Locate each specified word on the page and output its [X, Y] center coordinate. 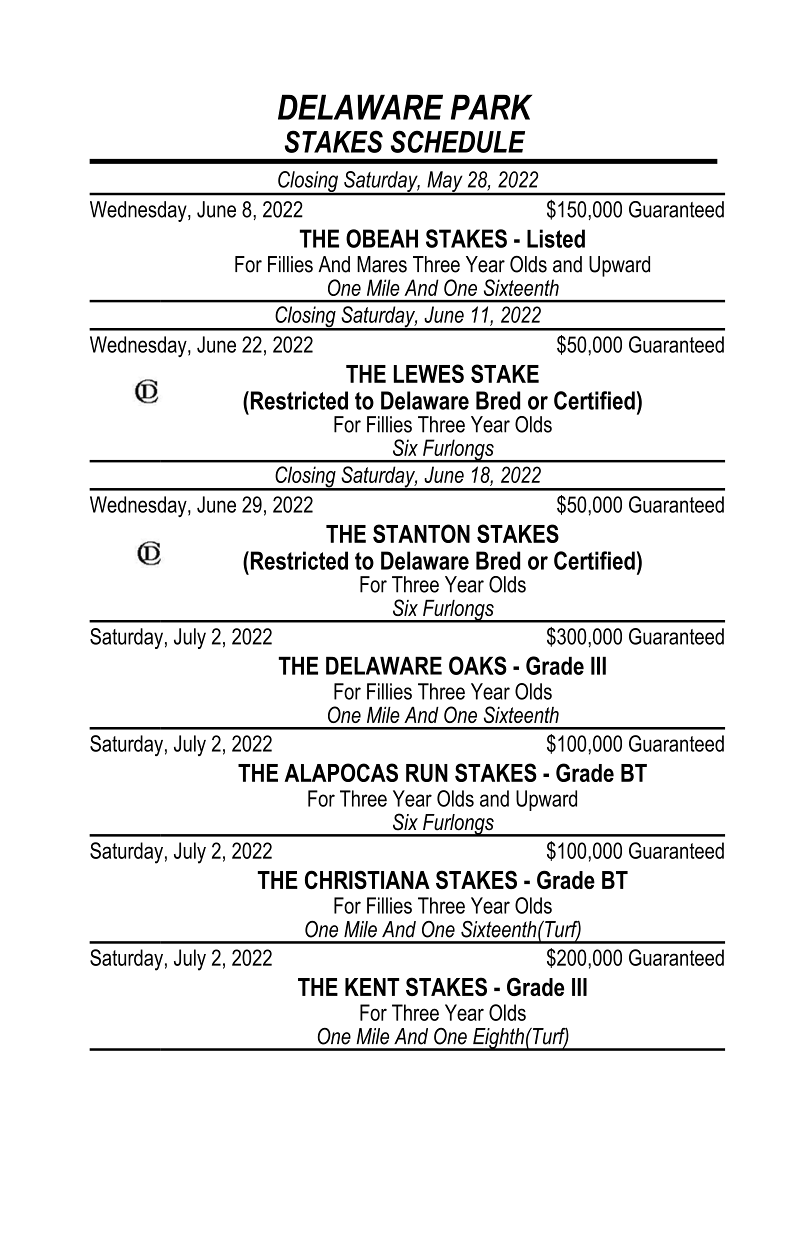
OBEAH [382, 238]
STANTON [421, 533]
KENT [372, 987]
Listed [556, 238]
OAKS [478, 665]
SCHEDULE [458, 141]
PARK [491, 107]
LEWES [429, 373]
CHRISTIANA [367, 879]
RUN [427, 773]
